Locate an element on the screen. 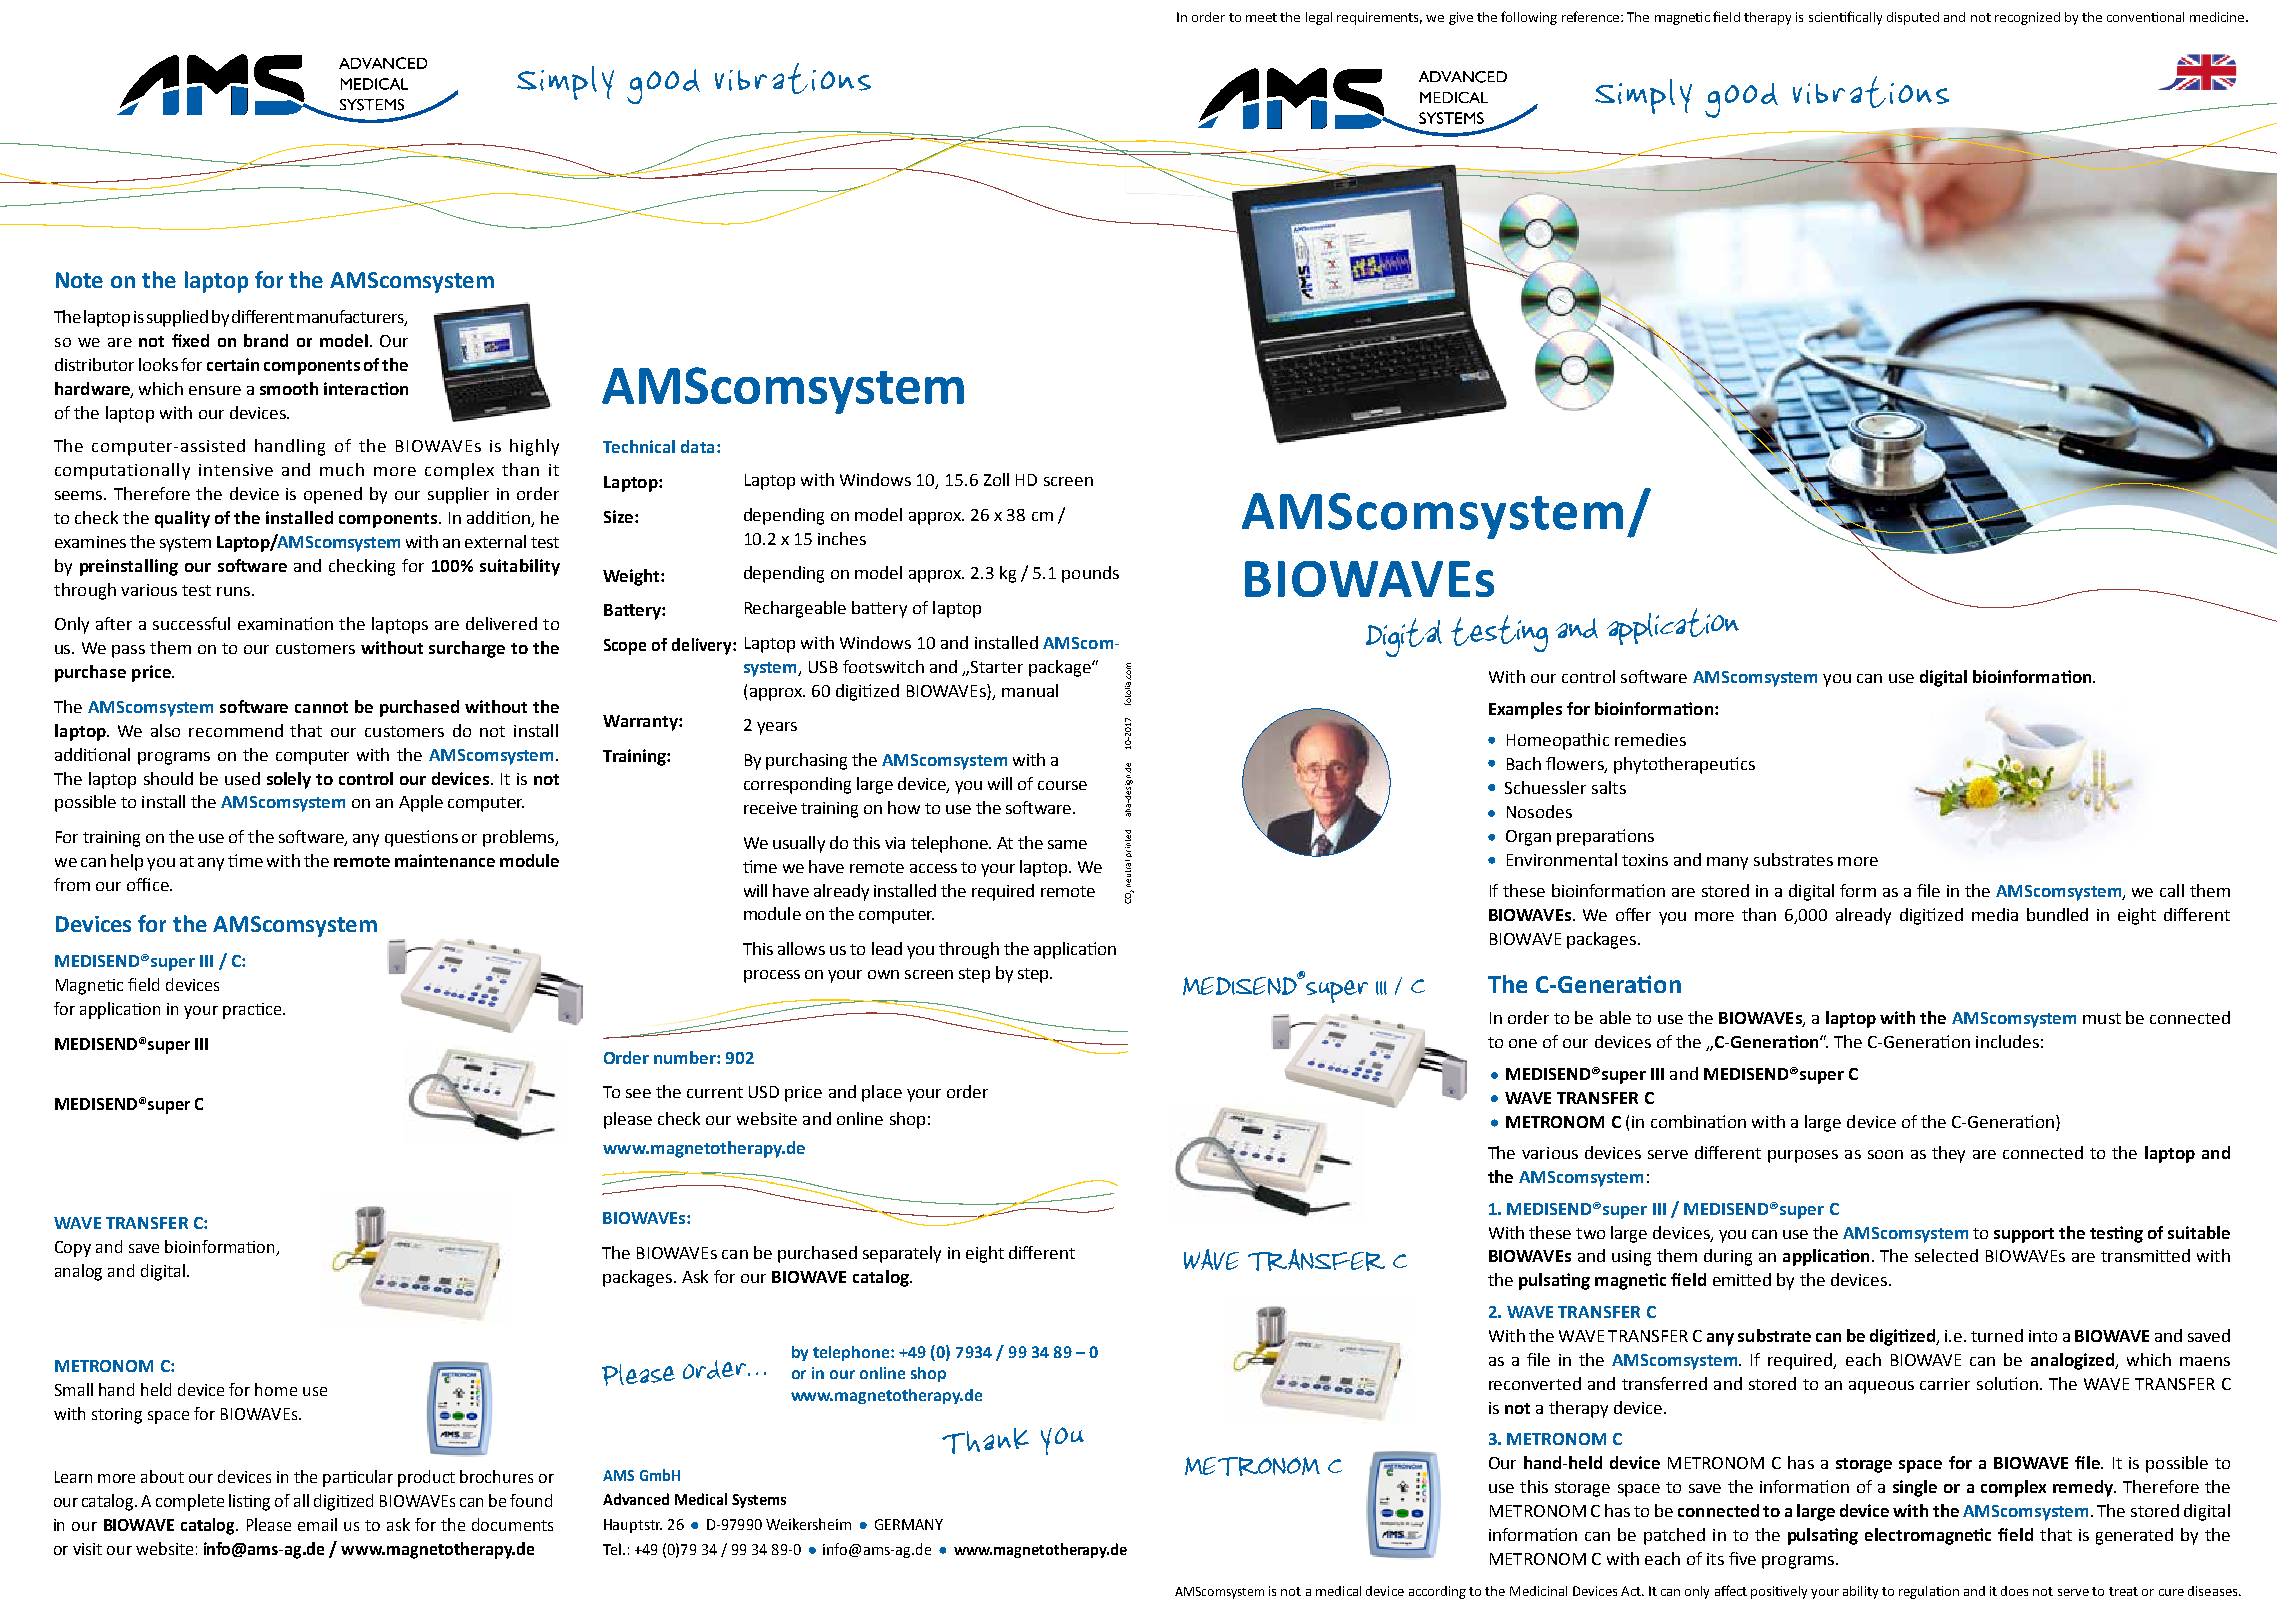 The width and height of the screenshot is (2277, 1610). according is located at coordinates (1437, 1592).
